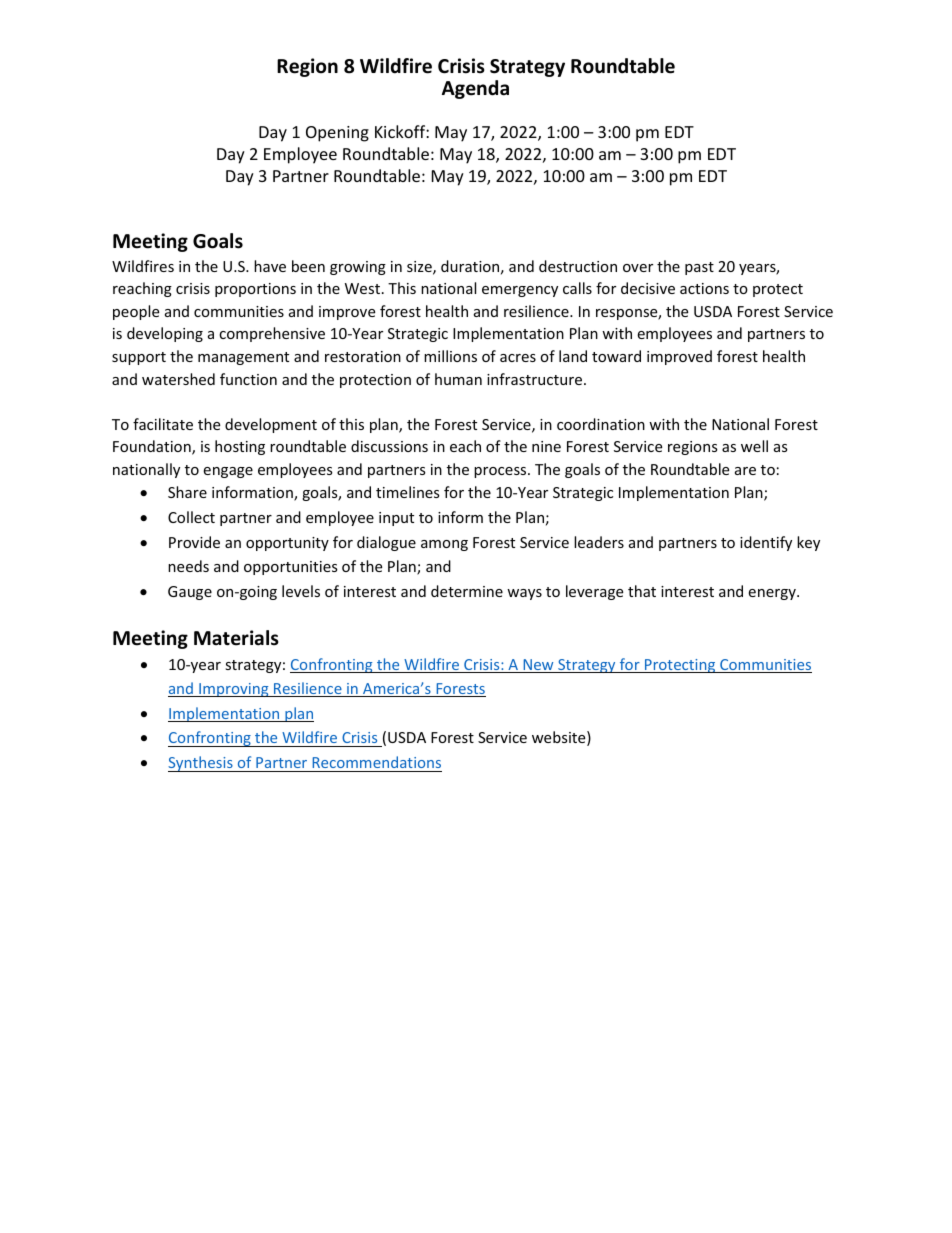 The image size is (952, 1233). Describe the element at coordinates (475, 89) in the image. I see `Agenda` at that location.
